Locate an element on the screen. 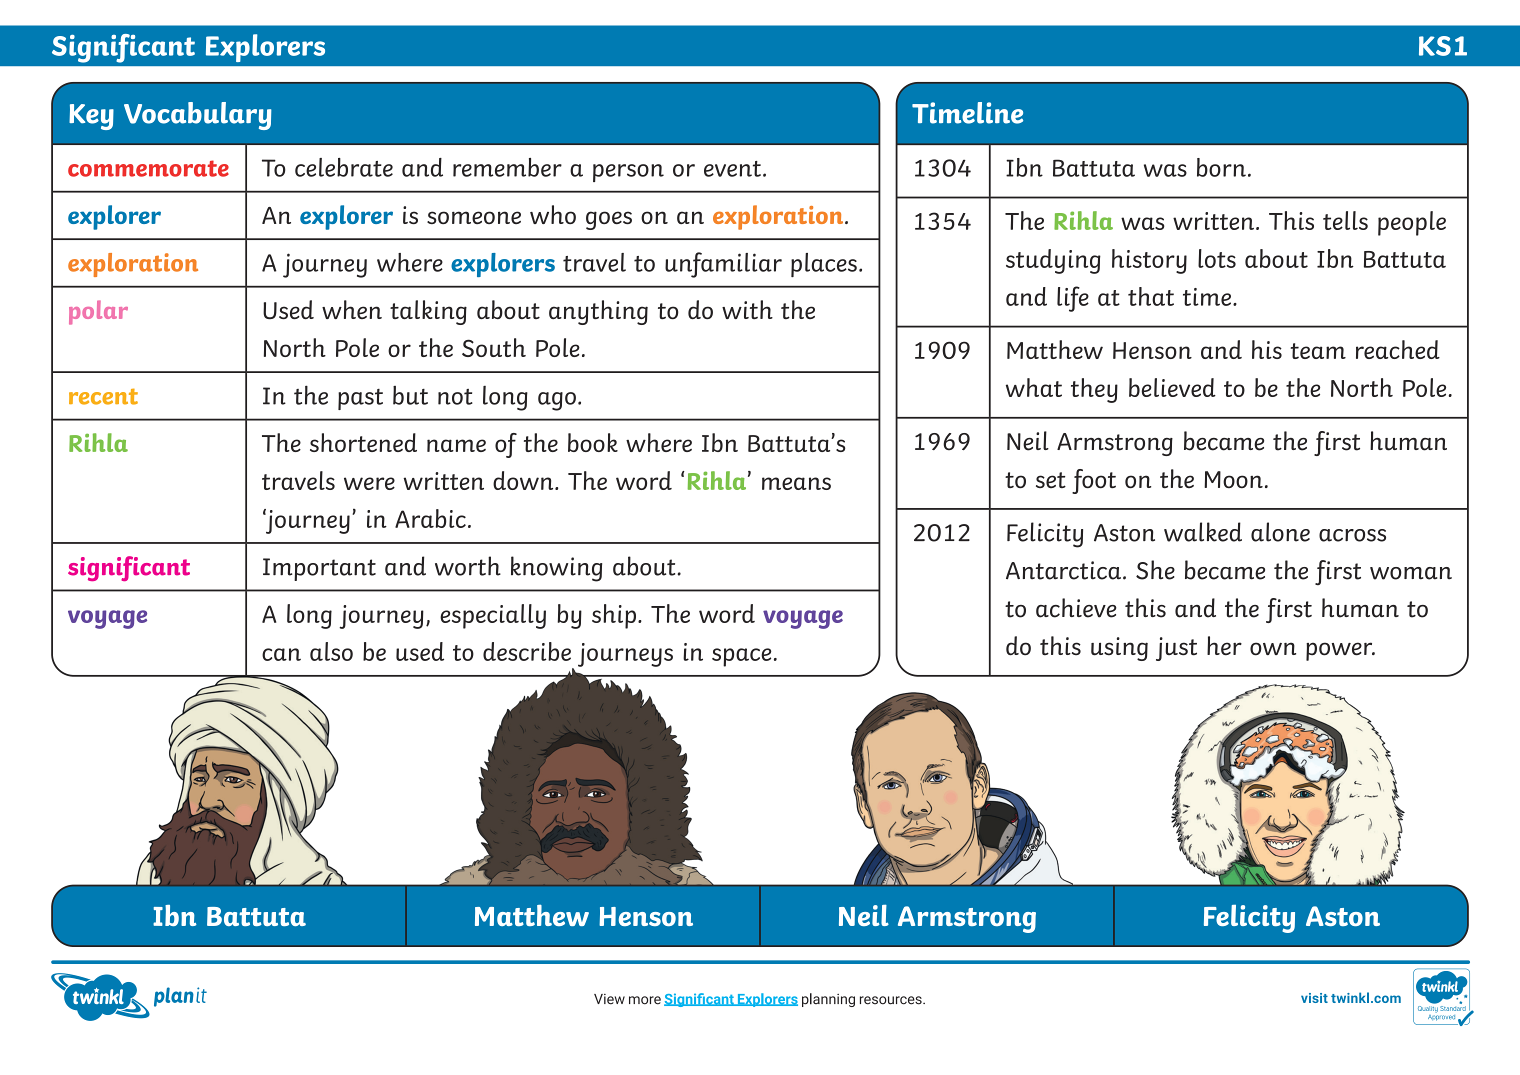 The image size is (1520, 1075). visit is located at coordinates (1314, 998).
